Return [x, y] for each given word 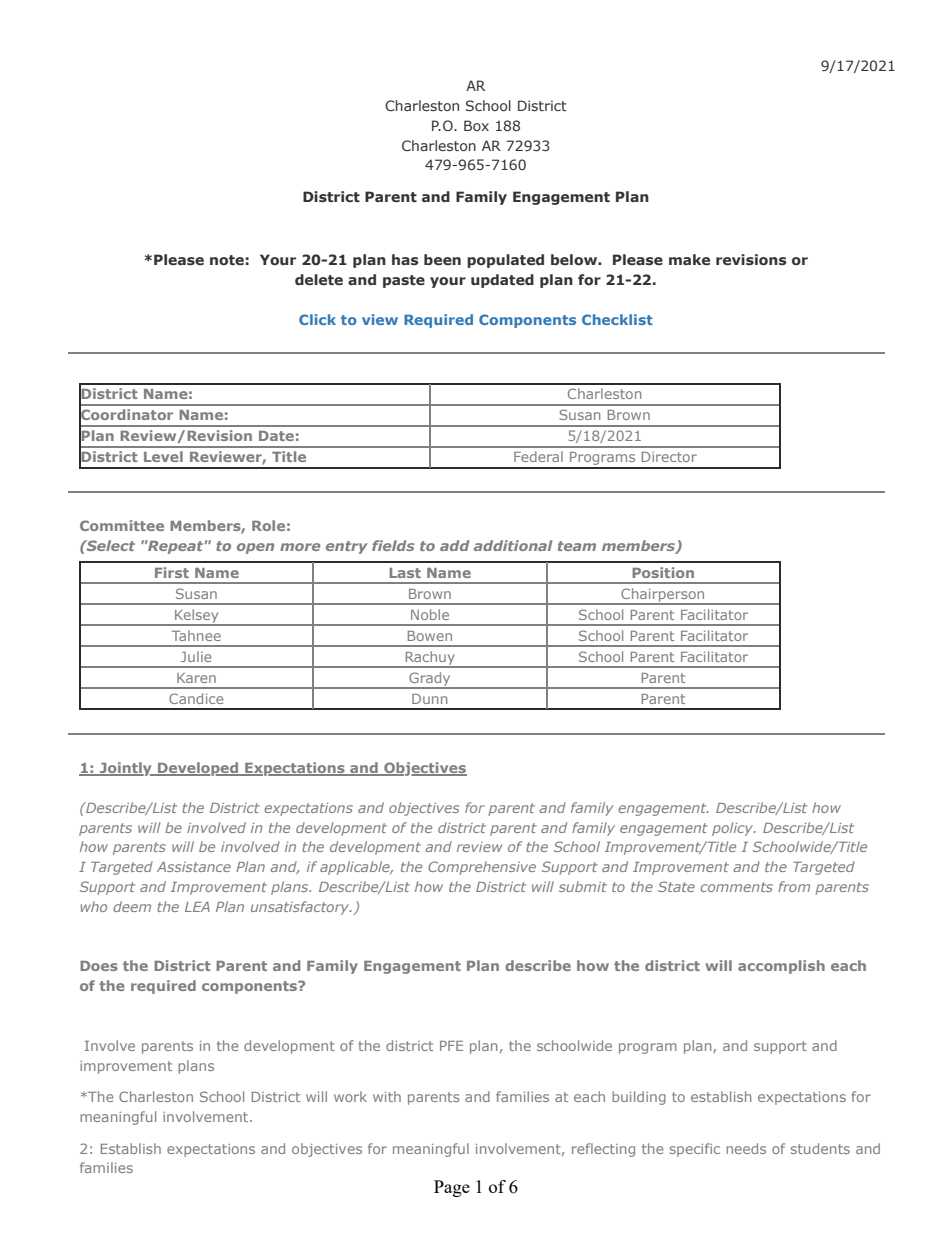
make [689, 259]
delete [319, 279]
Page [452, 1188]
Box [476, 125]
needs [746, 1148]
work [350, 1096]
